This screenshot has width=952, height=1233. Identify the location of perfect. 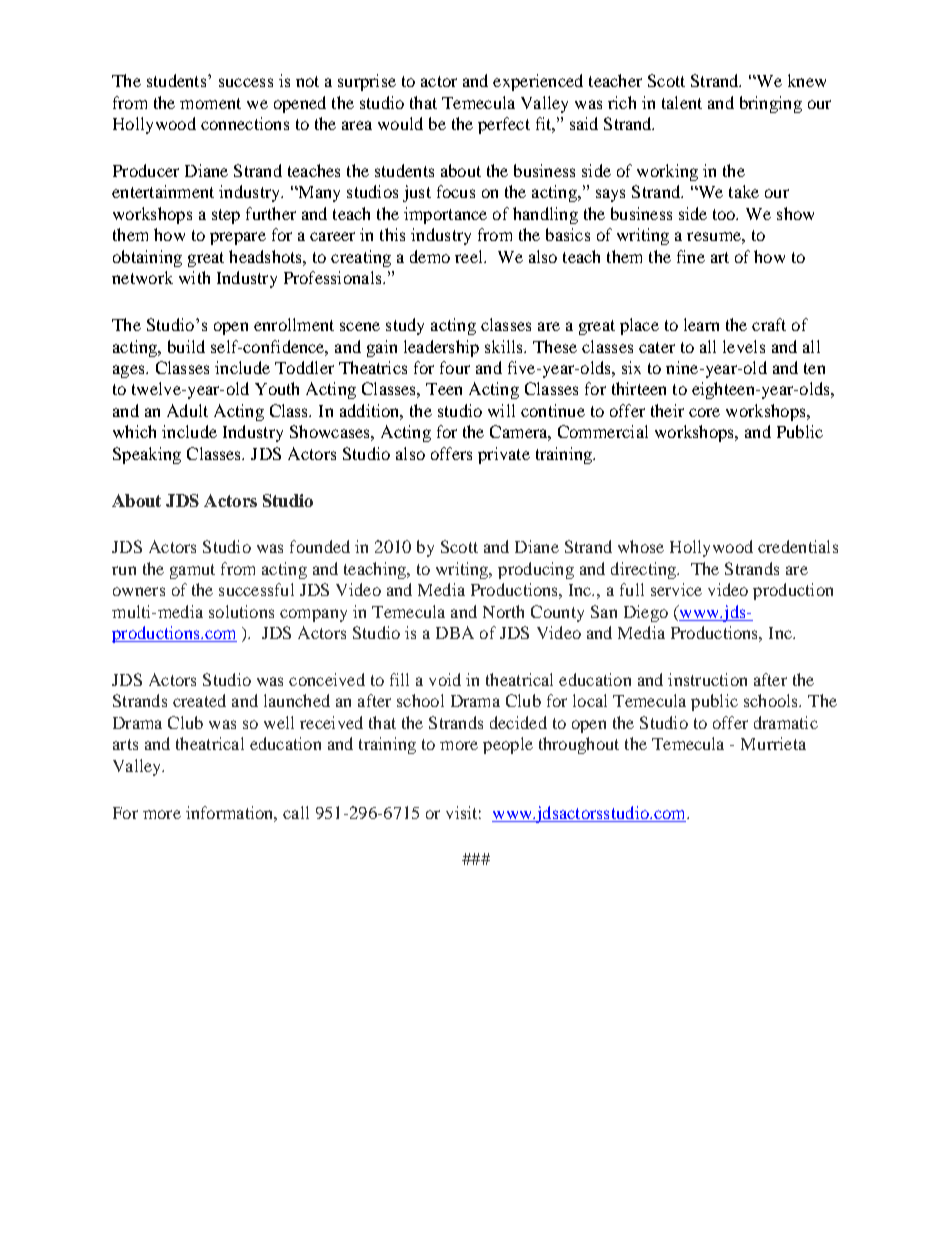
(504, 125).
